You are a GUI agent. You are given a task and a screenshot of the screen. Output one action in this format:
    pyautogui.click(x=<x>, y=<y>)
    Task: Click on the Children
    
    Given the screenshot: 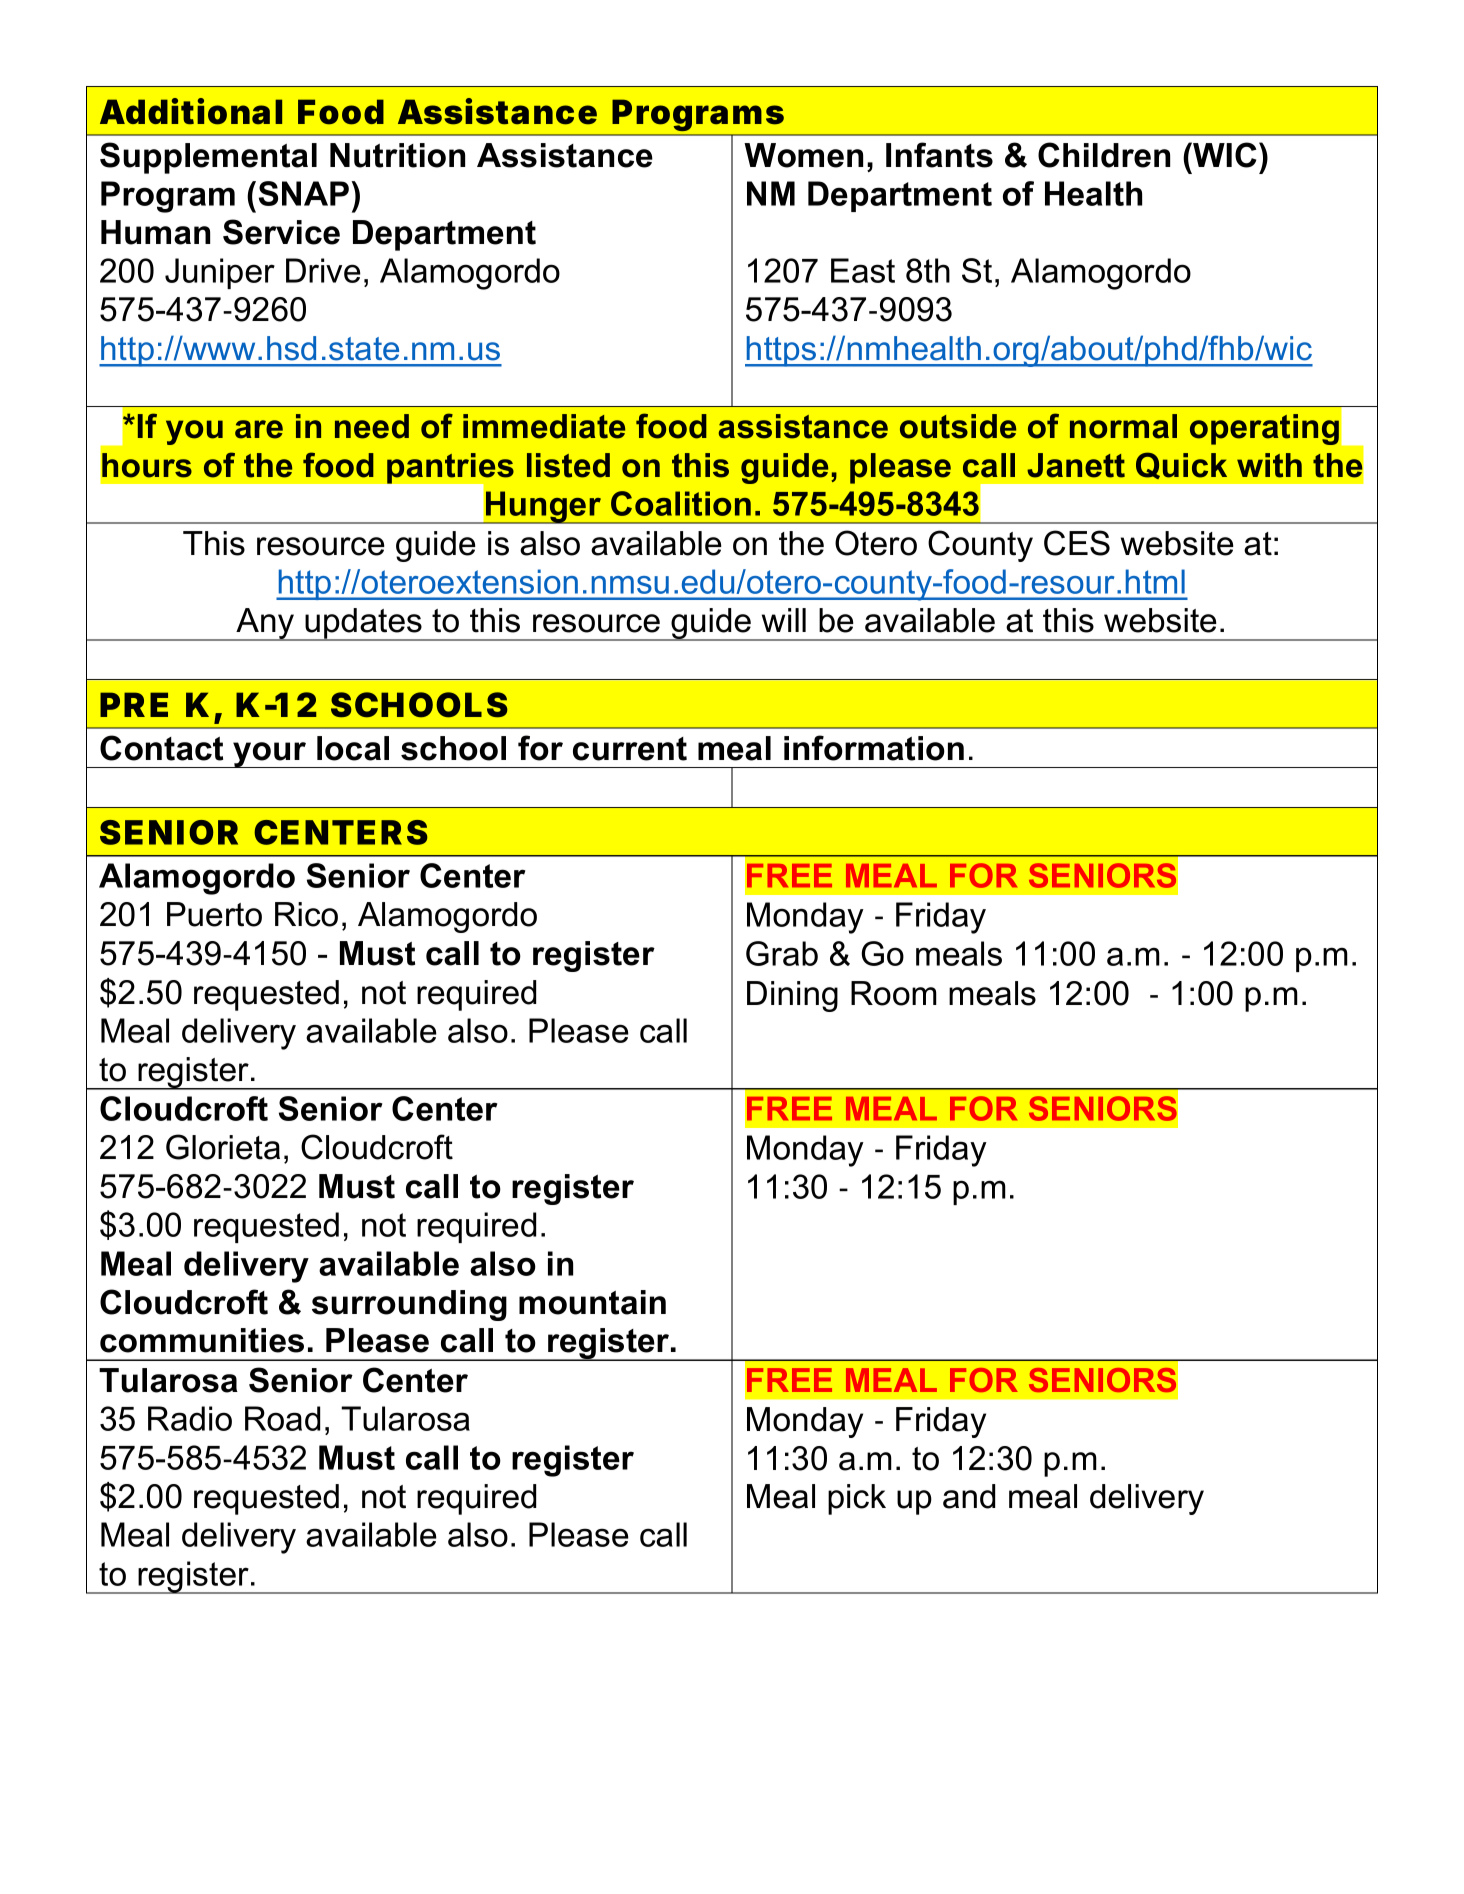 What is the action you would take?
    pyautogui.click(x=1104, y=155)
